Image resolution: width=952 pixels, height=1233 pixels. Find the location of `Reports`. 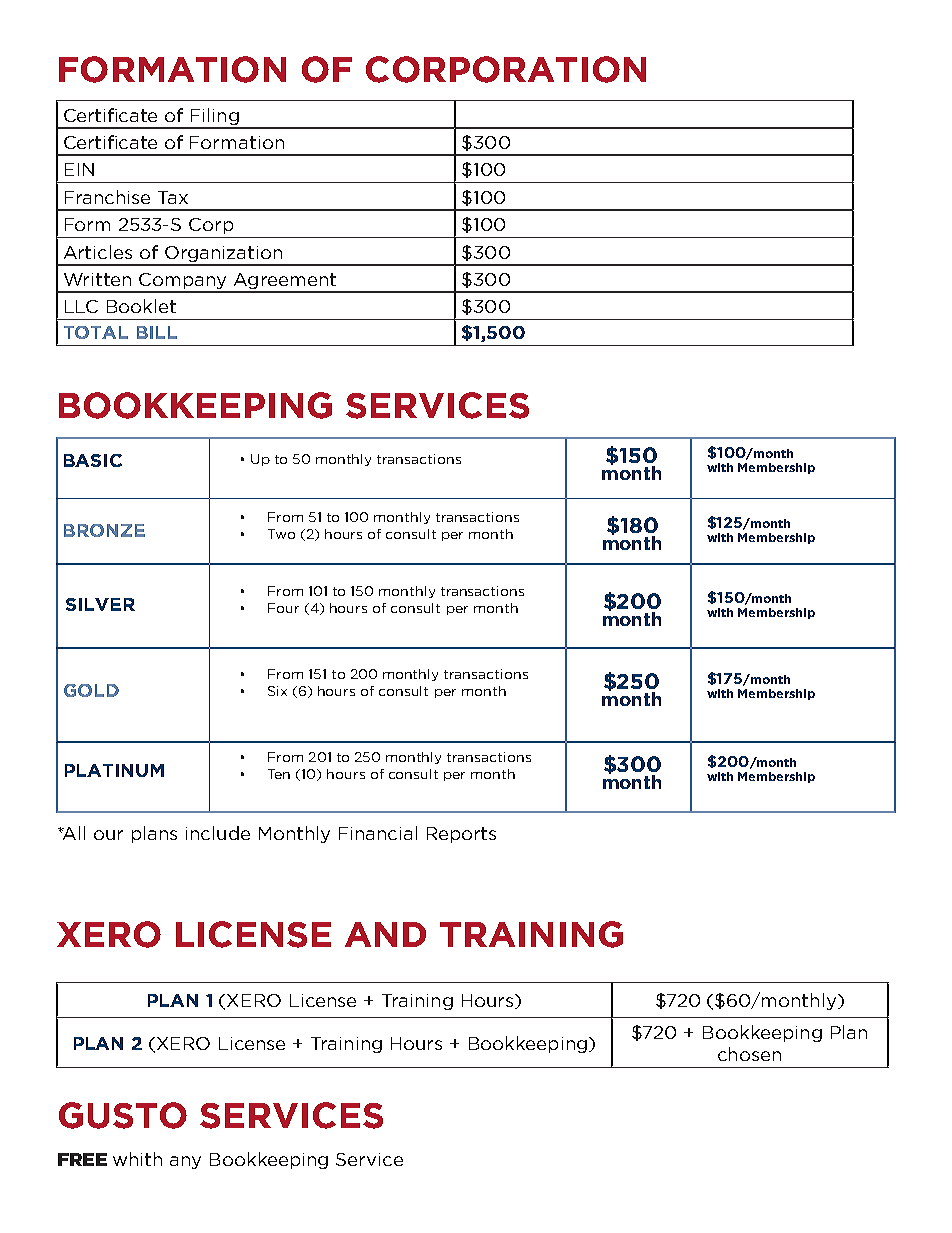

Reports is located at coordinates (461, 835).
